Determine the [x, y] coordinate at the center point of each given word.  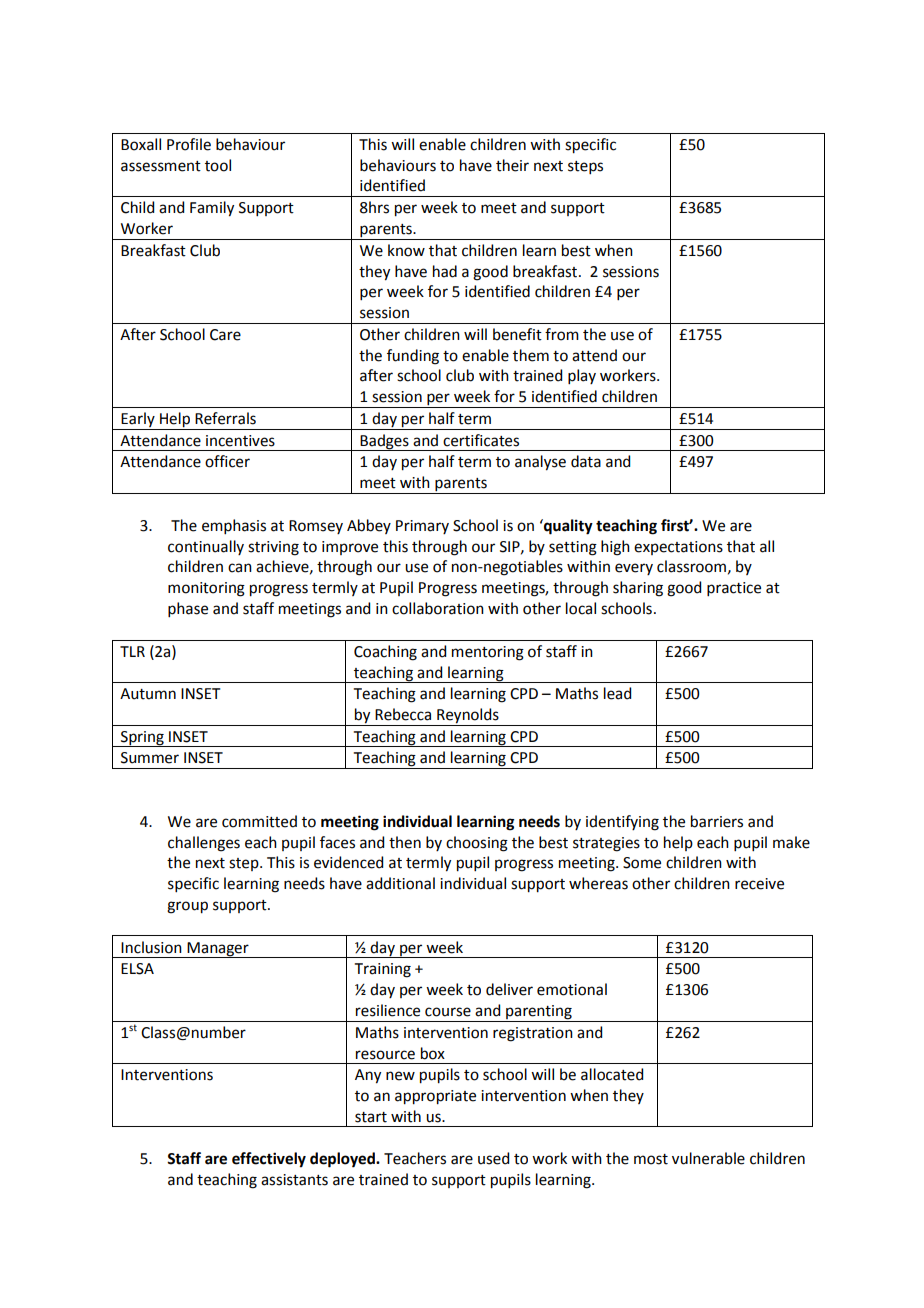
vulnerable [708, 1158]
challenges [204, 844]
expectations [678, 548]
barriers [717, 821]
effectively [269, 1160]
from [562, 334]
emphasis [234, 526]
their [512, 165]
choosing [477, 844]
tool [218, 165]
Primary [422, 527]
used [493, 1158]
